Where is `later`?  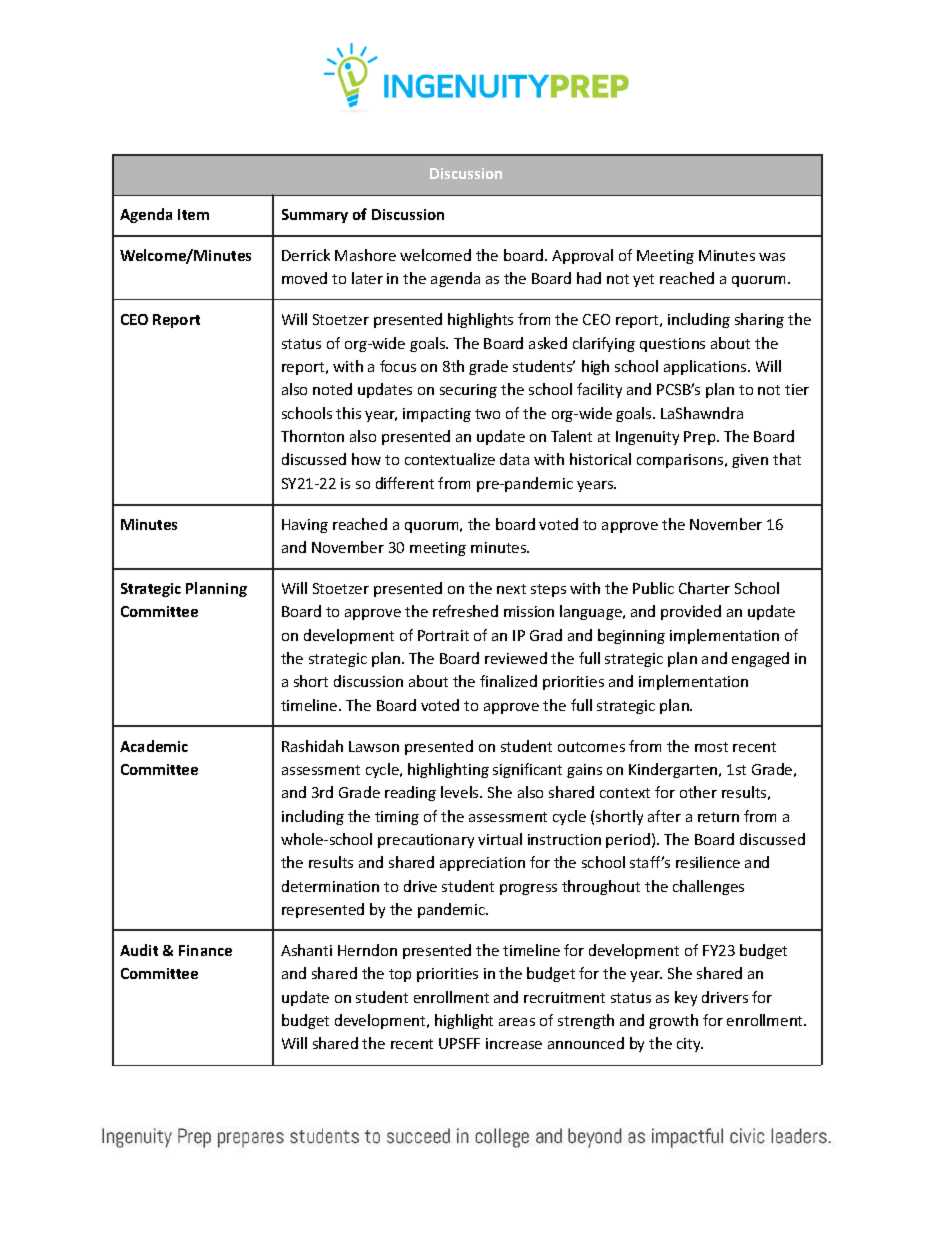 later is located at coordinates (367, 278).
